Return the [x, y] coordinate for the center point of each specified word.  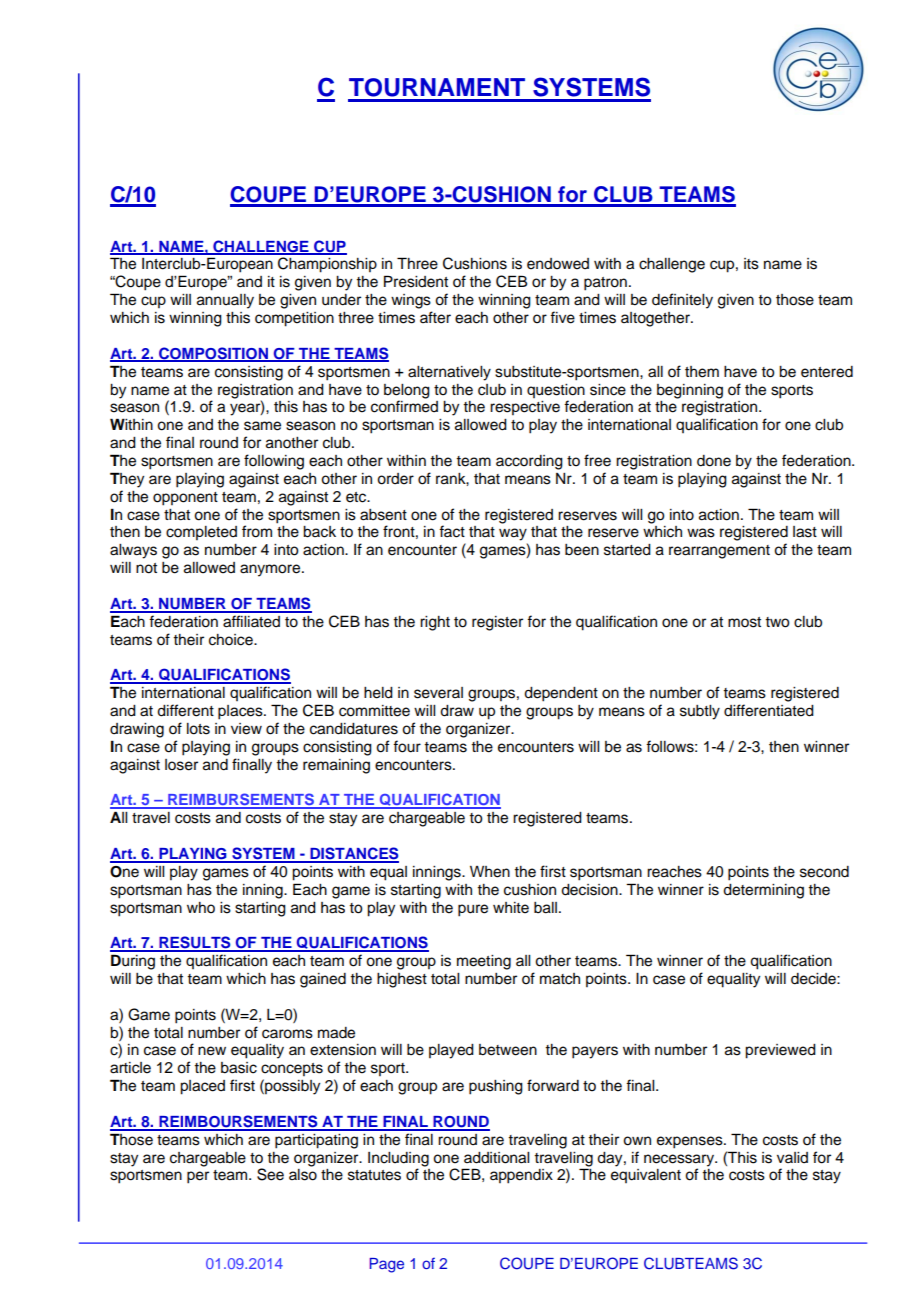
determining [763, 891]
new [212, 1051]
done [714, 461]
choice [232, 640]
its [751, 264]
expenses [691, 1142]
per [198, 1177]
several [438, 693]
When [490, 872]
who [201, 908]
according [529, 462]
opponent [185, 499]
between [508, 1050]
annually [225, 301]
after [435, 317]
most [744, 622]
